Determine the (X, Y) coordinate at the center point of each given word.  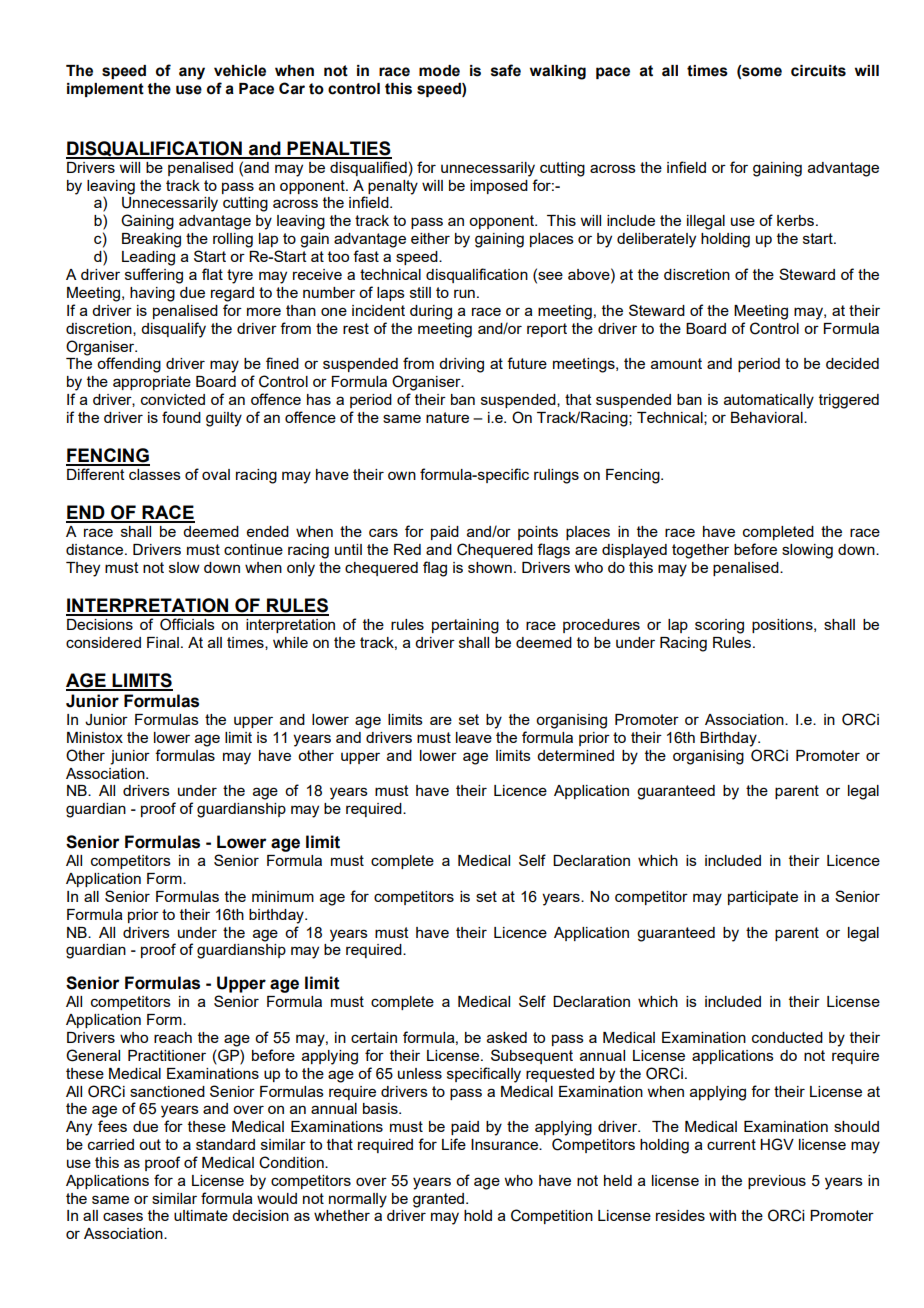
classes (155, 474)
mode (439, 71)
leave (474, 737)
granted (440, 1200)
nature (447, 417)
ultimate (201, 1215)
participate (763, 898)
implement (105, 90)
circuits (818, 71)
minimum (283, 896)
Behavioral (768, 417)
